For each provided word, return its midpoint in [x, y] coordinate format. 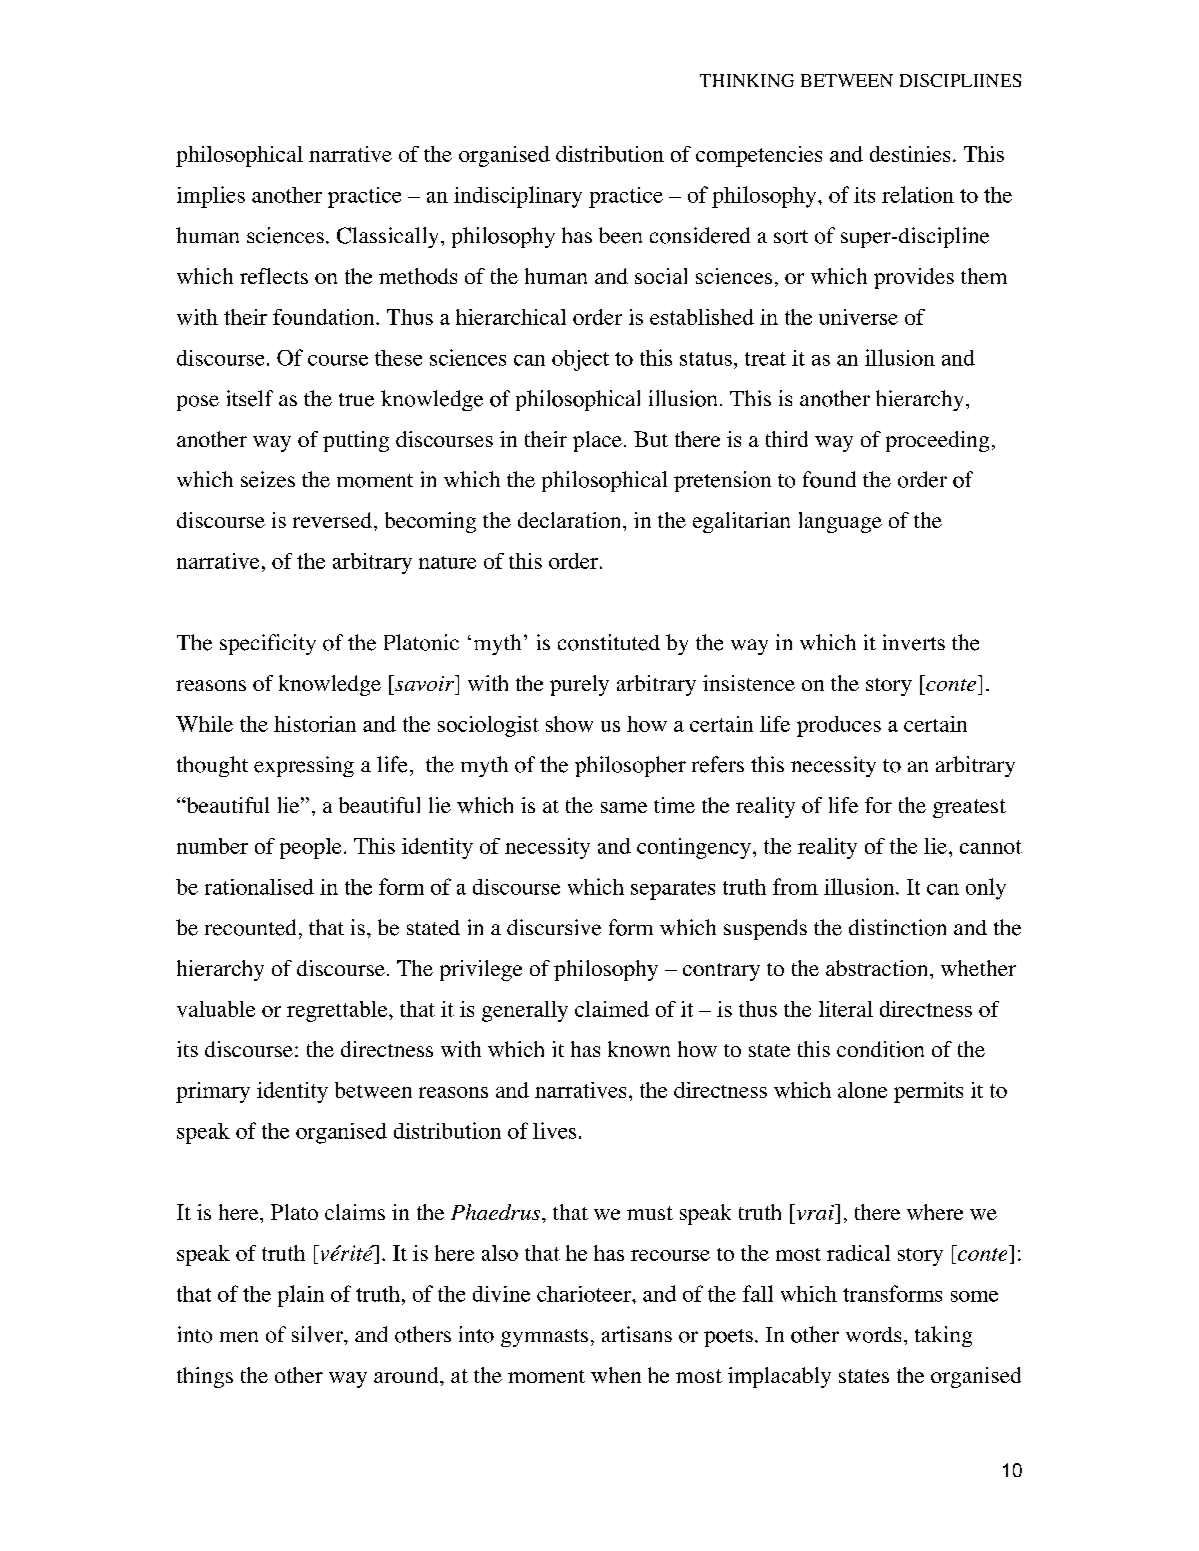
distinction [897, 927]
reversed [332, 520]
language [840, 522]
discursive [554, 927]
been [620, 235]
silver [318, 1334]
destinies [910, 154]
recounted [250, 927]
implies [211, 197]
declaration [571, 520]
